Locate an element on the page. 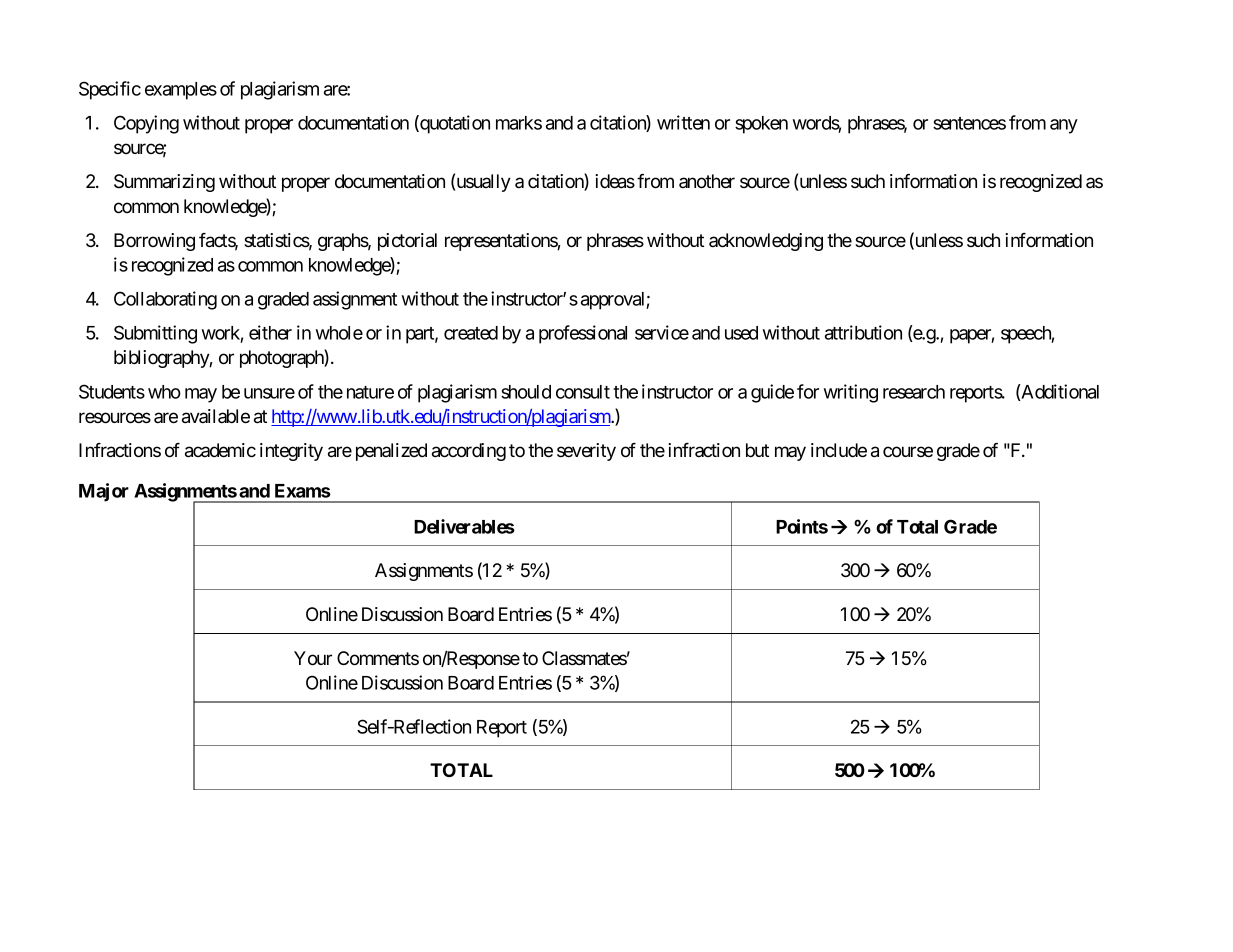 The image size is (1233, 952). pictorial is located at coordinates (407, 242).
